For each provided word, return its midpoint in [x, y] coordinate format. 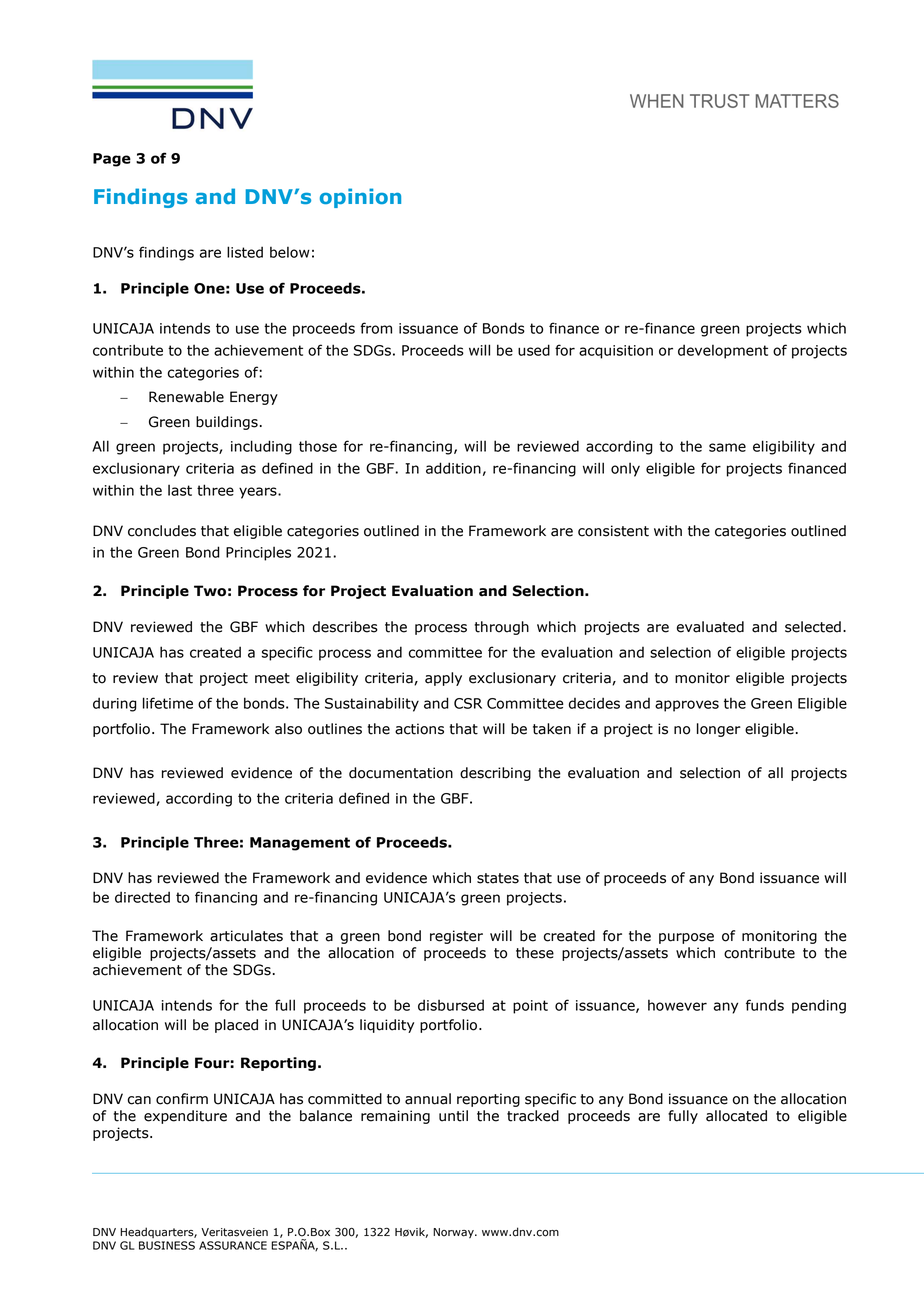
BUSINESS [167, 1245]
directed [142, 897]
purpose [686, 938]
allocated [736, 1116]
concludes [162, 531]
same [727, 447]
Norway [454, 1233]
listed [245, 252]
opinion [360, 198]
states [498, 878]
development [723, 351]
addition [453, 468]
